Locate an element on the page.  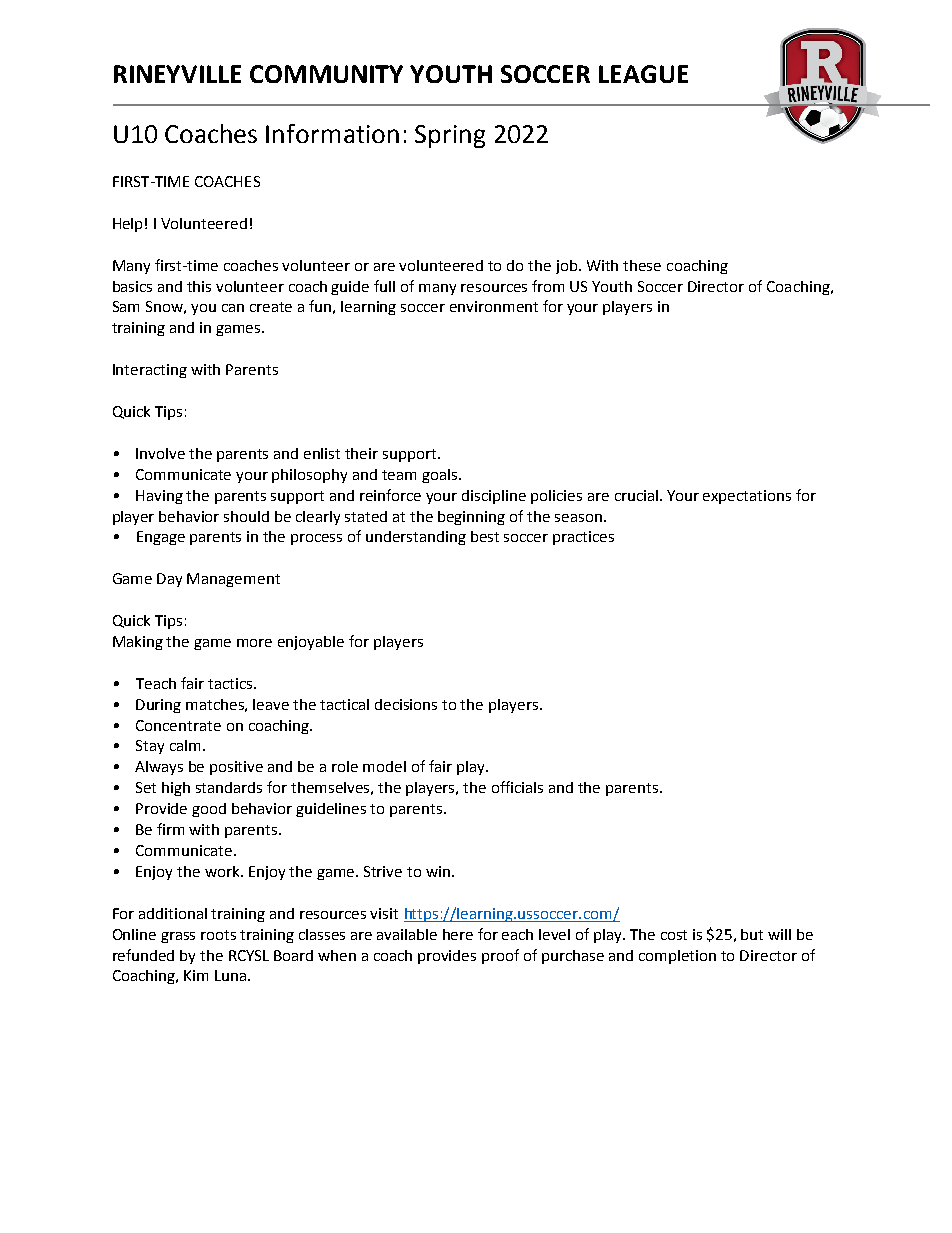
LEAGUE is located at coordinates (643, 74).
